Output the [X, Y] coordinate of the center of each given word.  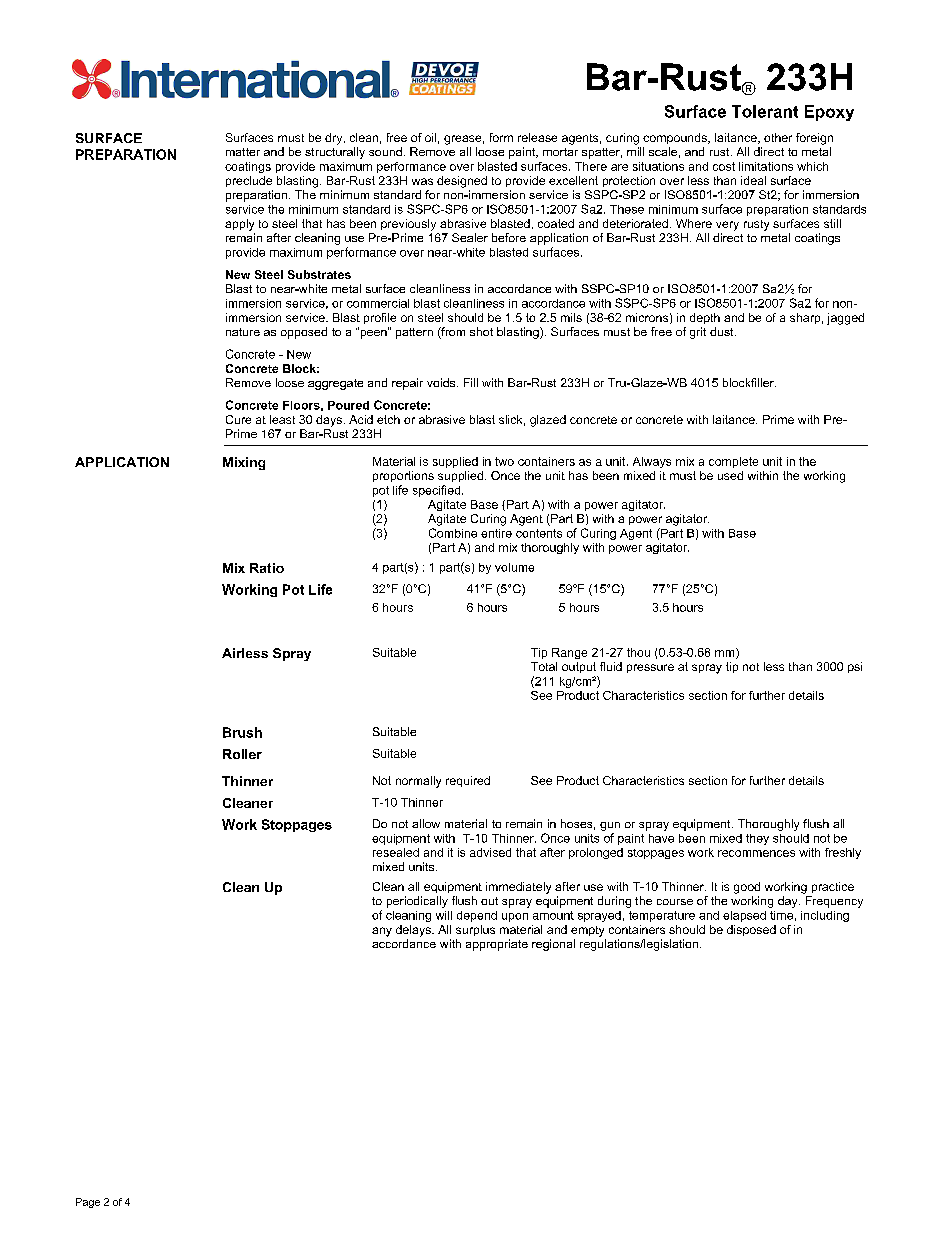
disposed [751, 930]
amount [553, 915]
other [778, 137]
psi [855, 667]
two [504, 461]
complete [733, 462]
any [382, 932]
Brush [242, 732]
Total [544, 666]
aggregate [335, 384]
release [537, 137]
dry [335, 139]
